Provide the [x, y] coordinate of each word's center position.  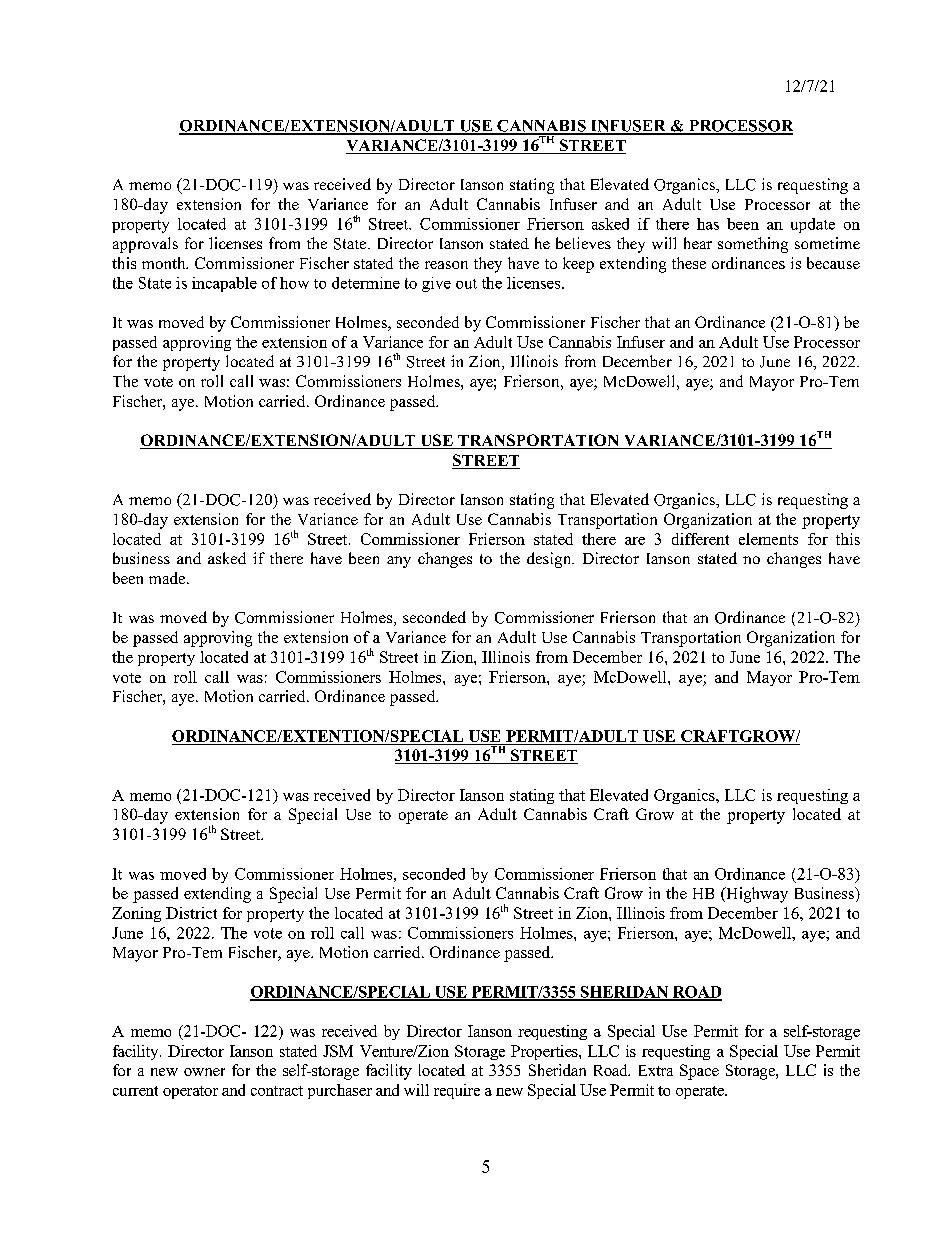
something [753, 245]
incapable [224, 284]
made [168, 578]
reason [446, 265]
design [550, 560]
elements [768, 539]
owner [204, 1072]
